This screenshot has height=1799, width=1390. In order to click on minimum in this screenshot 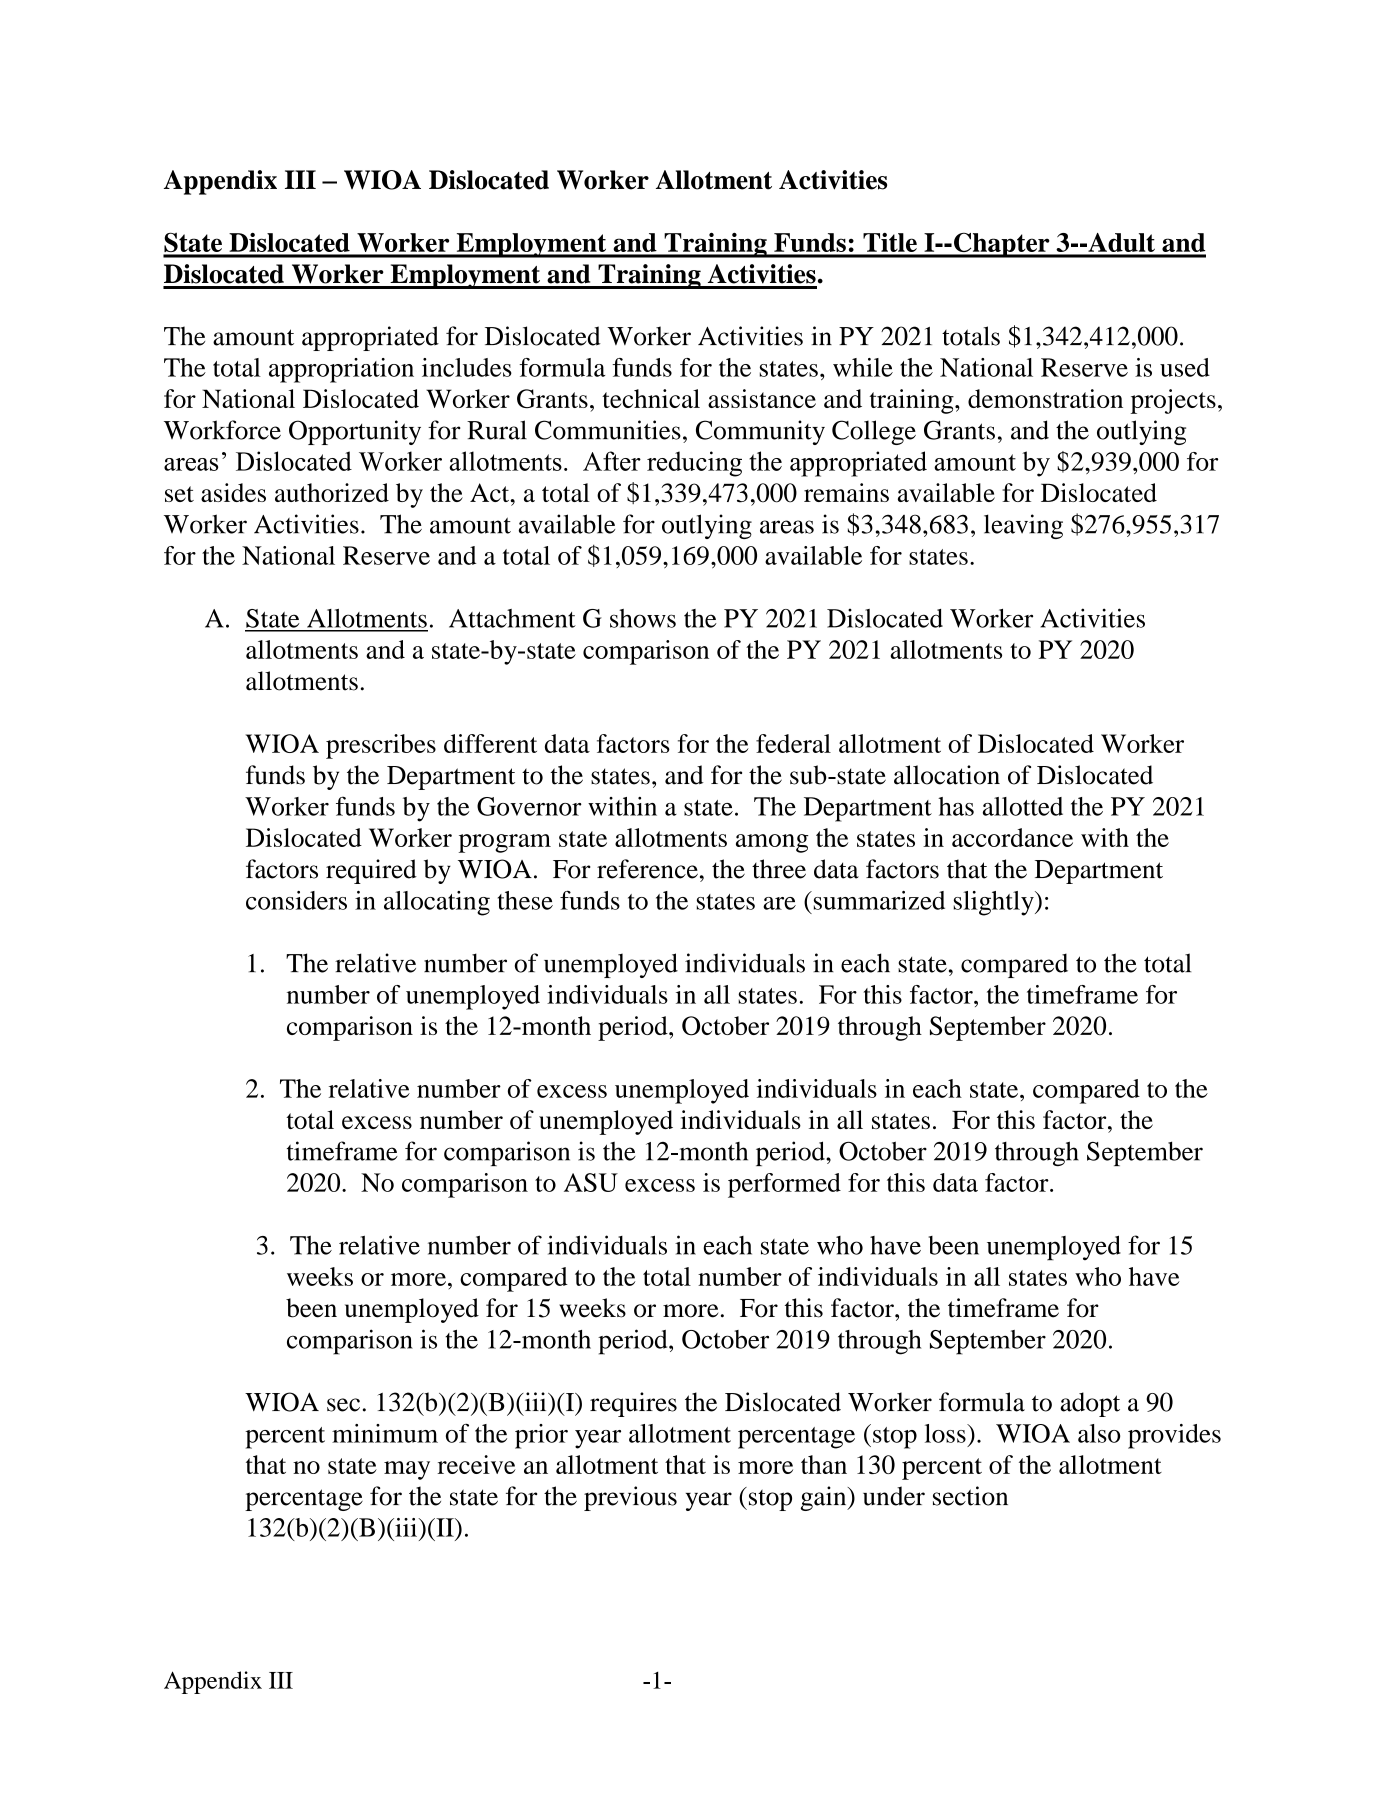, I will do `click(385, 1433)`.
